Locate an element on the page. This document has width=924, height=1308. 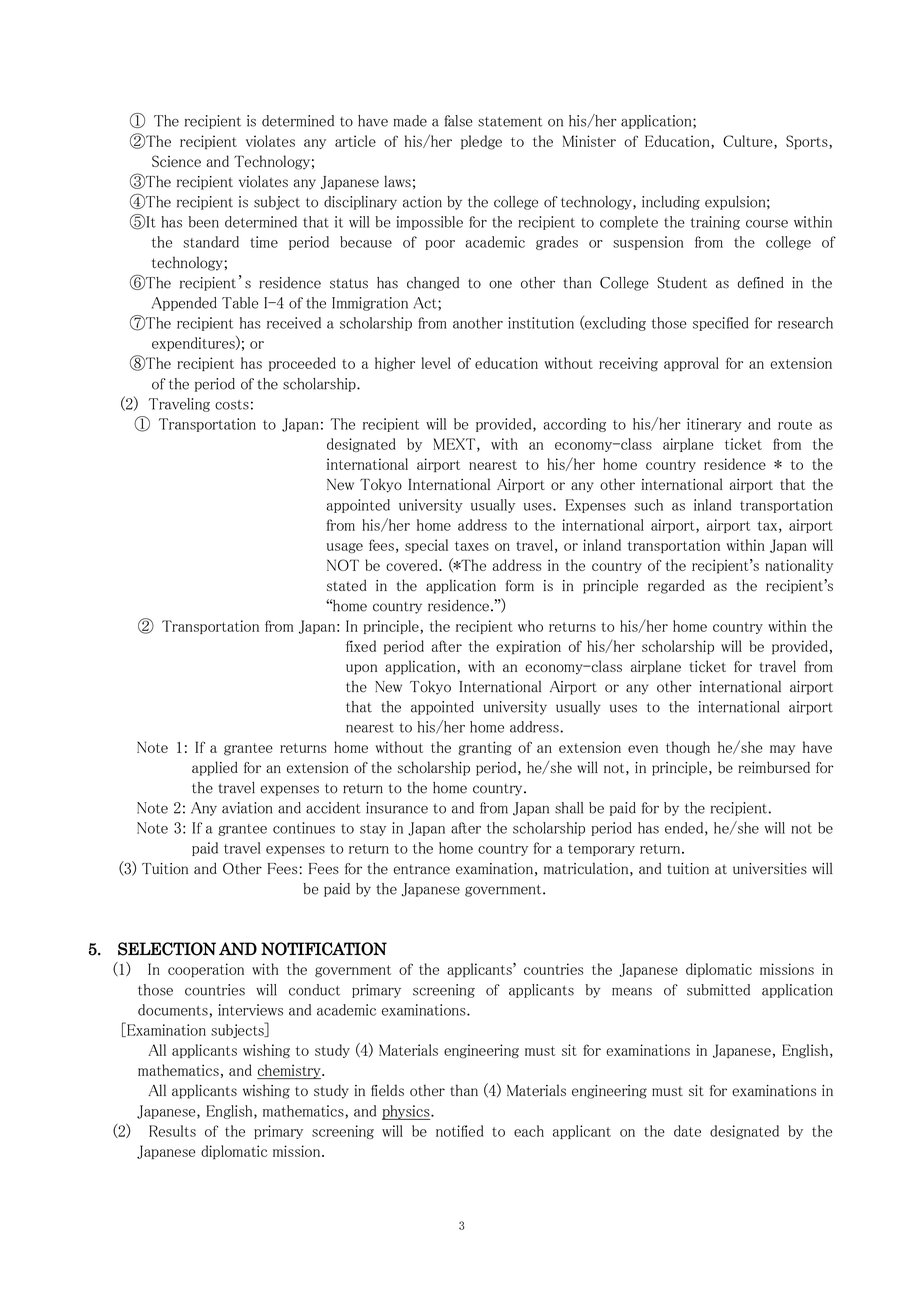
Science is located at coordinates (176, 161).
